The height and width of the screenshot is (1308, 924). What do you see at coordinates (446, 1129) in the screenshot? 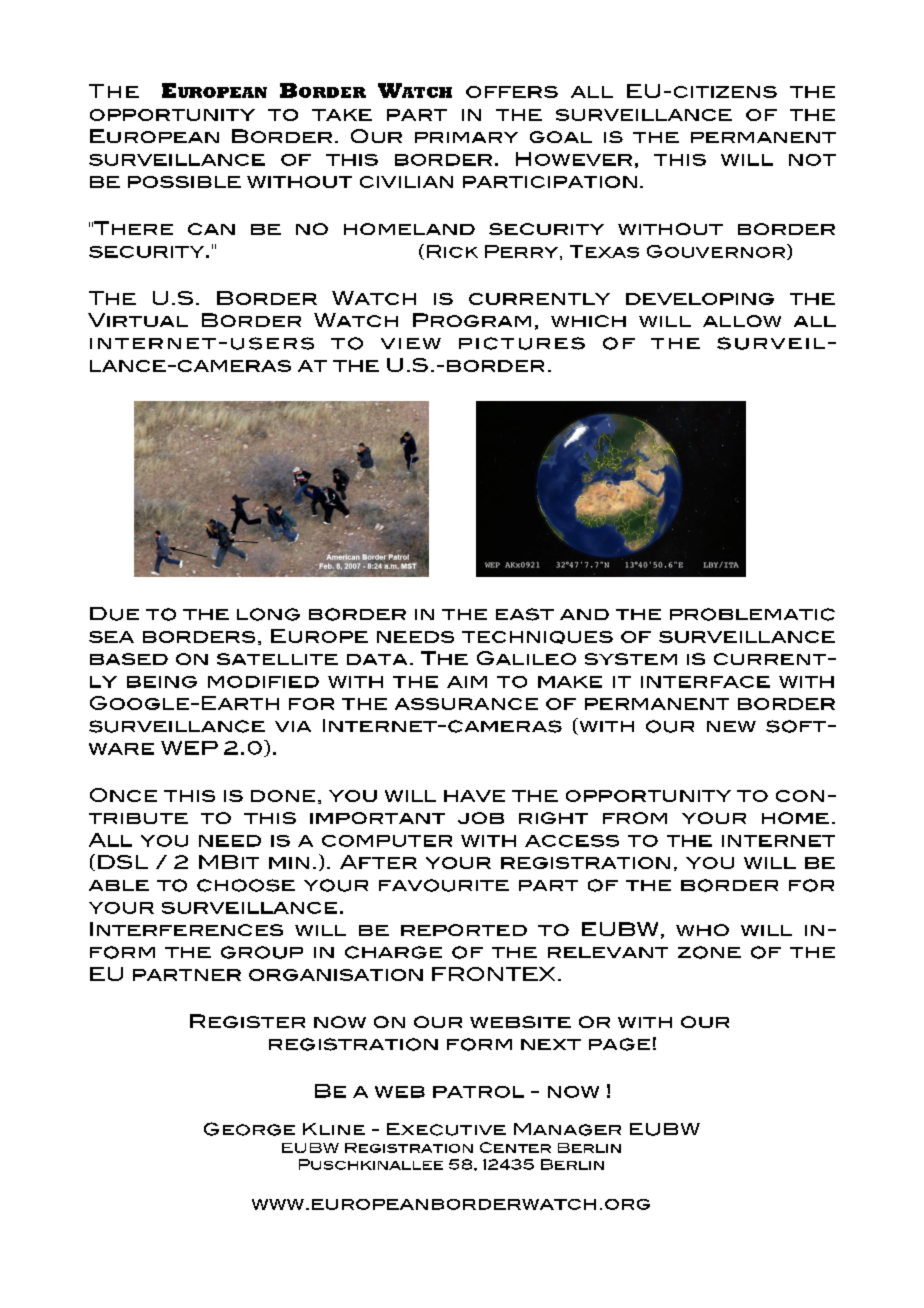
I see `Executive` at bounding box center [446, 1129].
